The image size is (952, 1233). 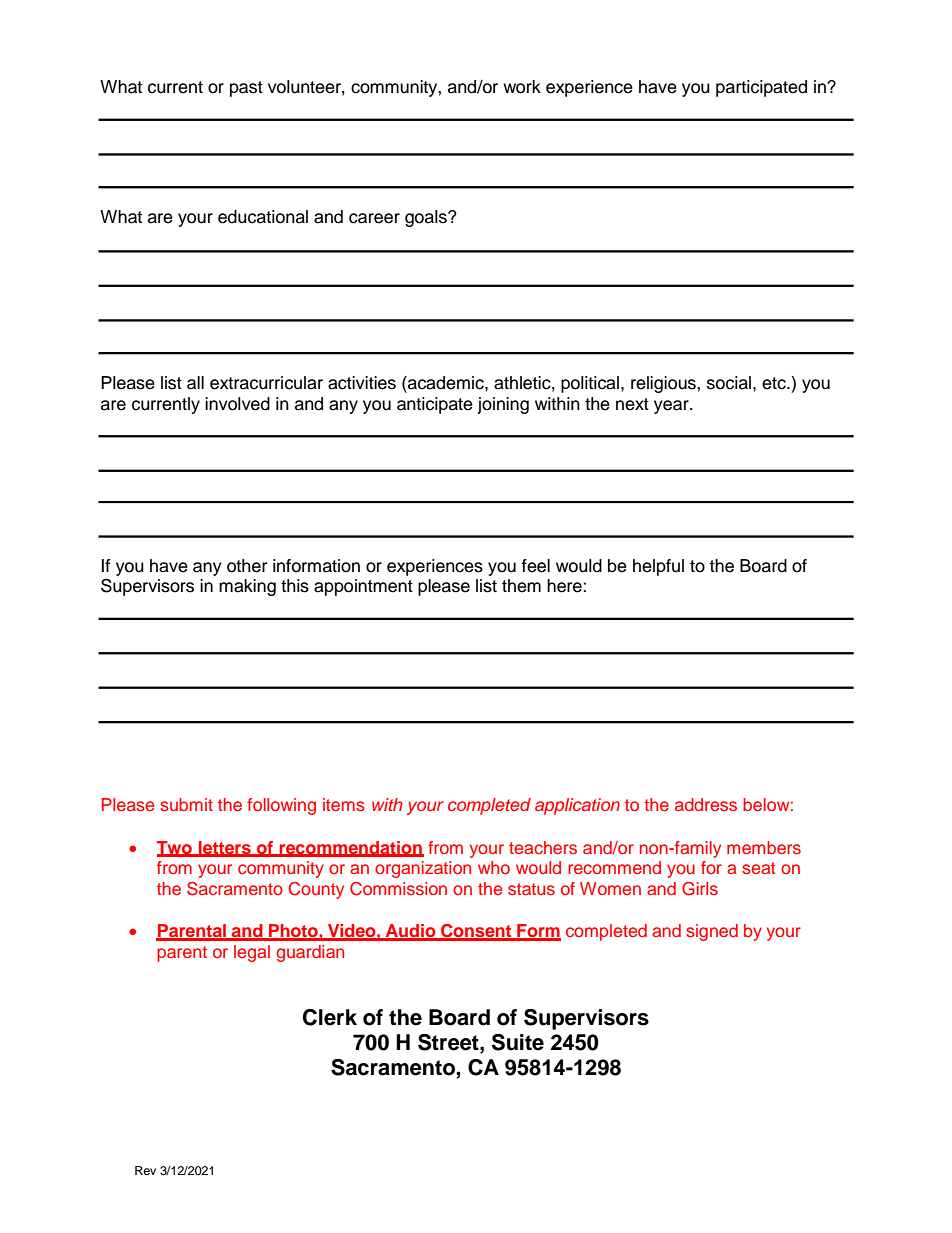 I want to click on who, so click(x=494, y=867).
